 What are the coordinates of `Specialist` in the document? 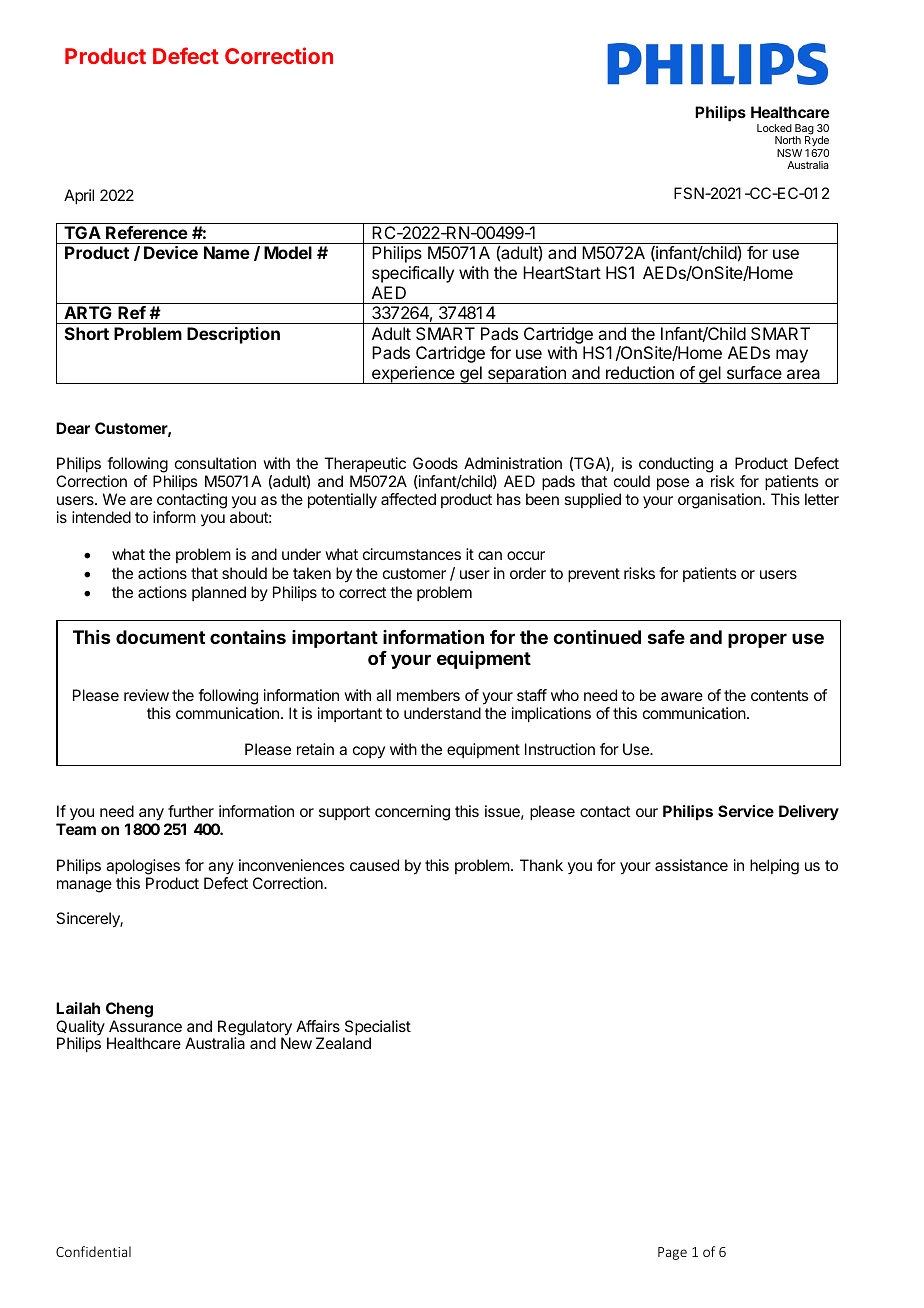 It's located at (377, 1029).
